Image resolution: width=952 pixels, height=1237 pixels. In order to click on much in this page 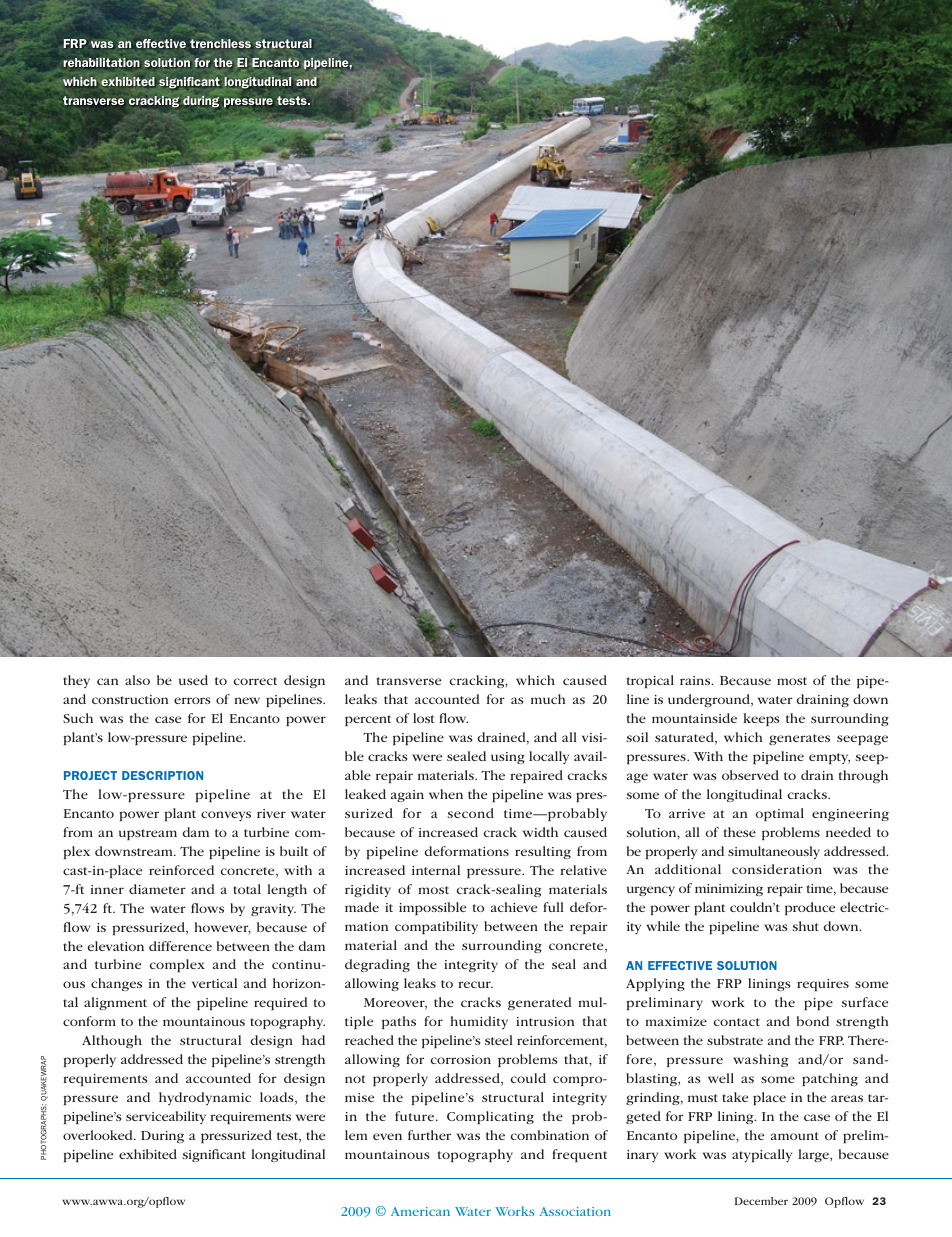, I will do `click(548, 699)`.
